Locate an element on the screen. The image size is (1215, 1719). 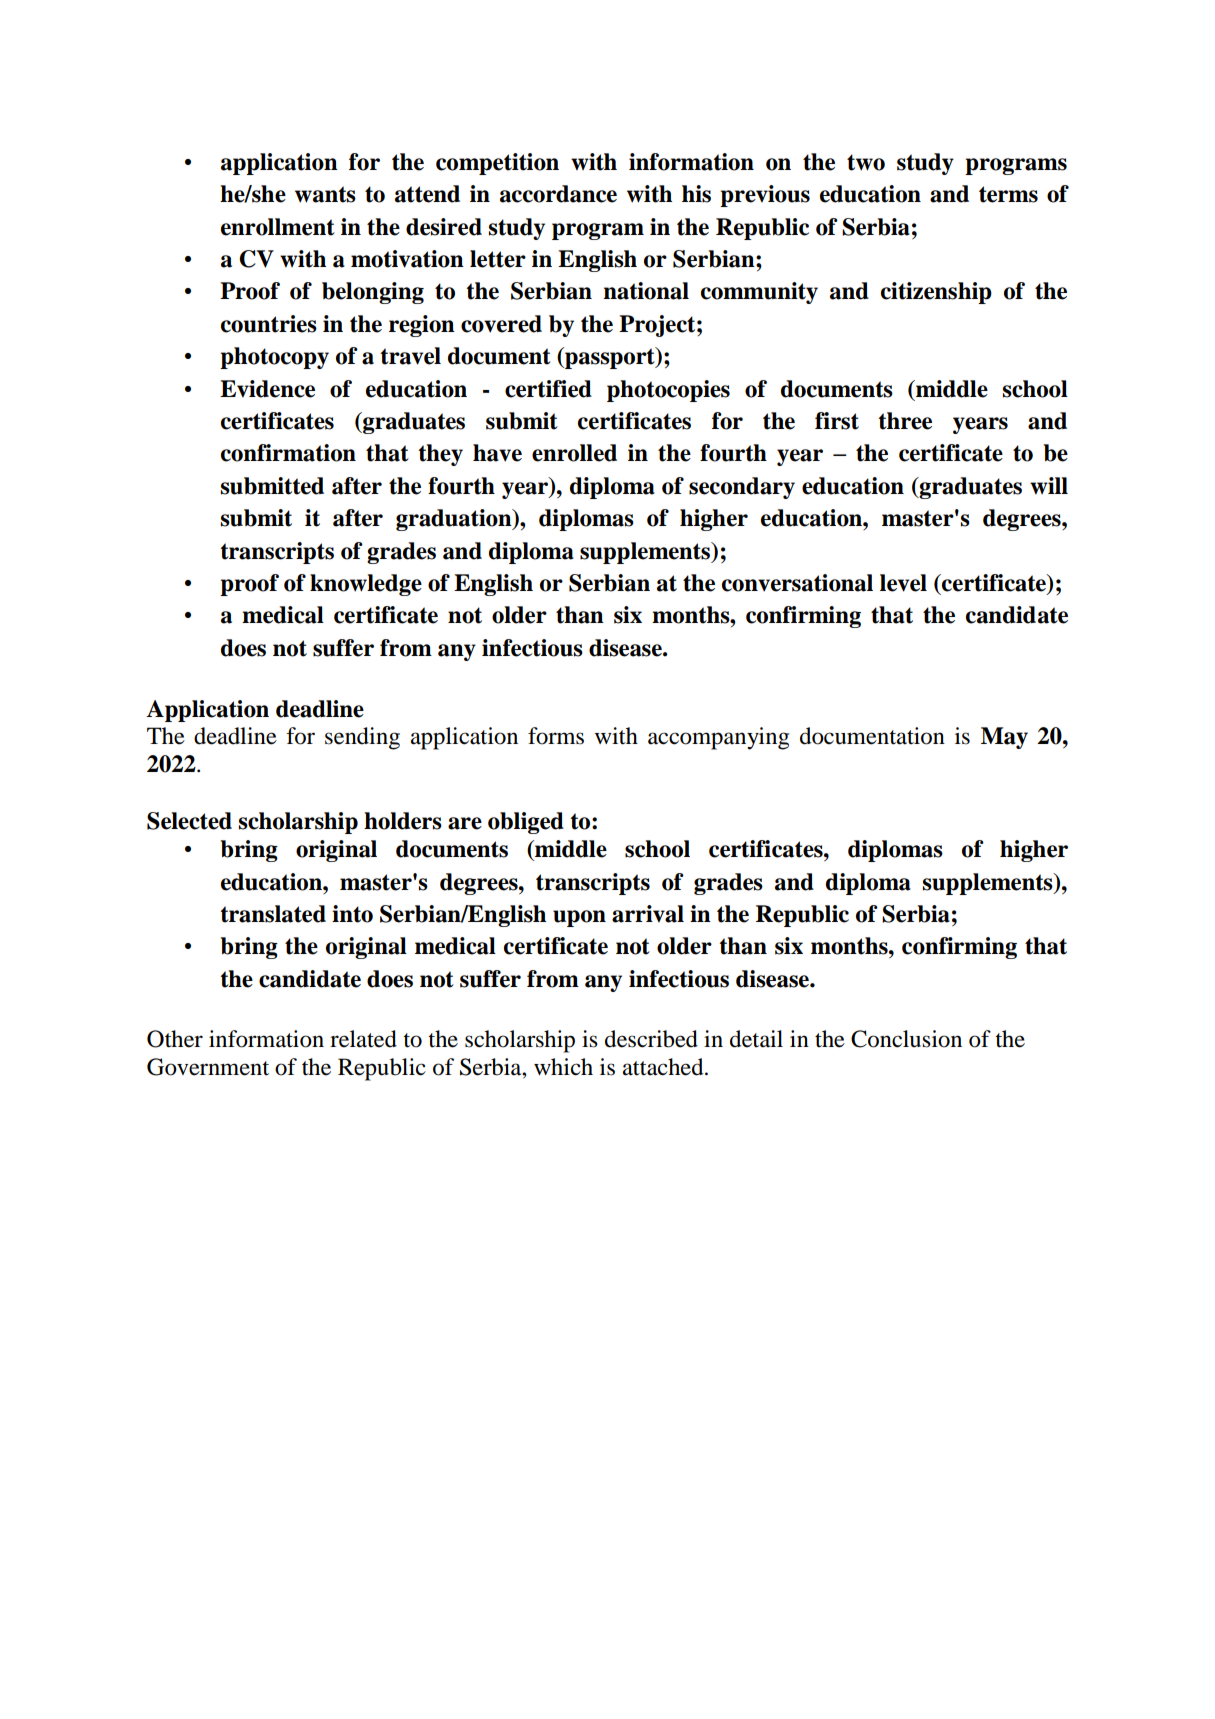
terms is located at coordinates (1008, 194).
